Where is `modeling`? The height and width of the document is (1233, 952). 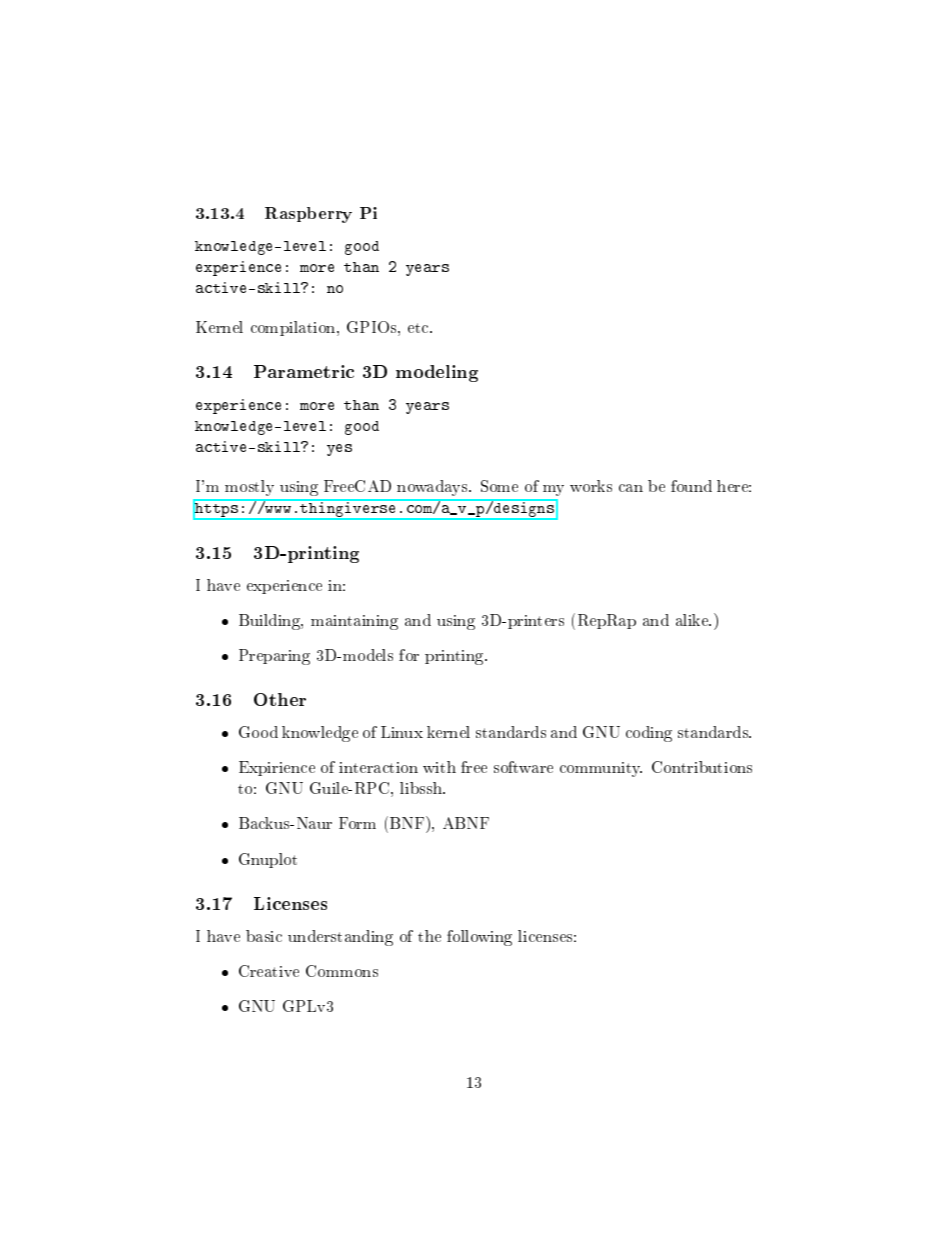 modeling is located at coordinates (437, 373).
